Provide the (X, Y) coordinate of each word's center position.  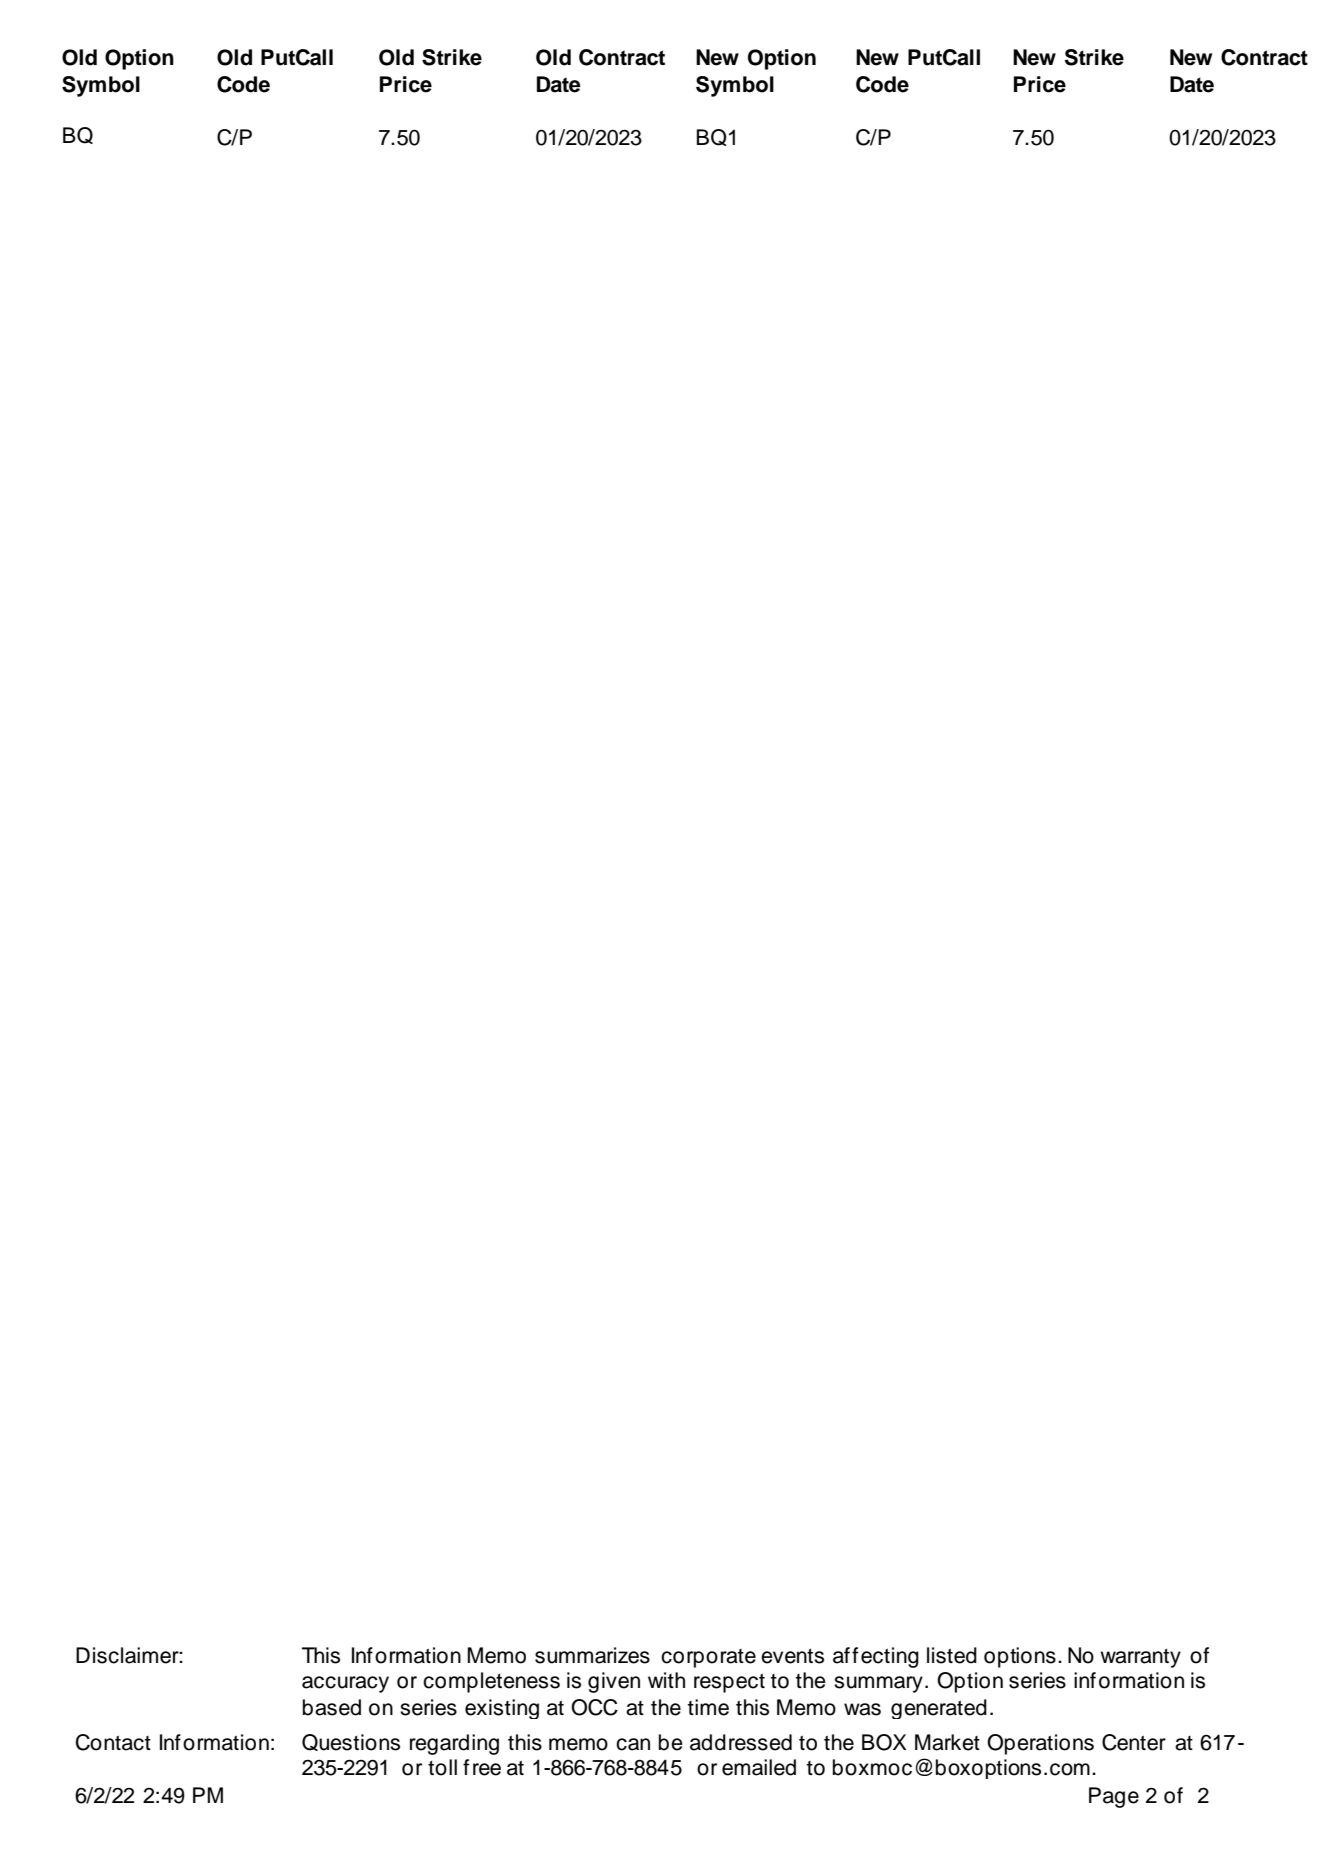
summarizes (592, 1655)
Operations (1040, 1744)
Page (1114, 1797)
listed (952, 1655)
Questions (351, 1742)
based (332, 1707)
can (633, 1744)
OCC (594, 1707)
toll (442, 1767)
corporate (708, 1658)
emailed (759, 1767)
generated (939, 1709)
